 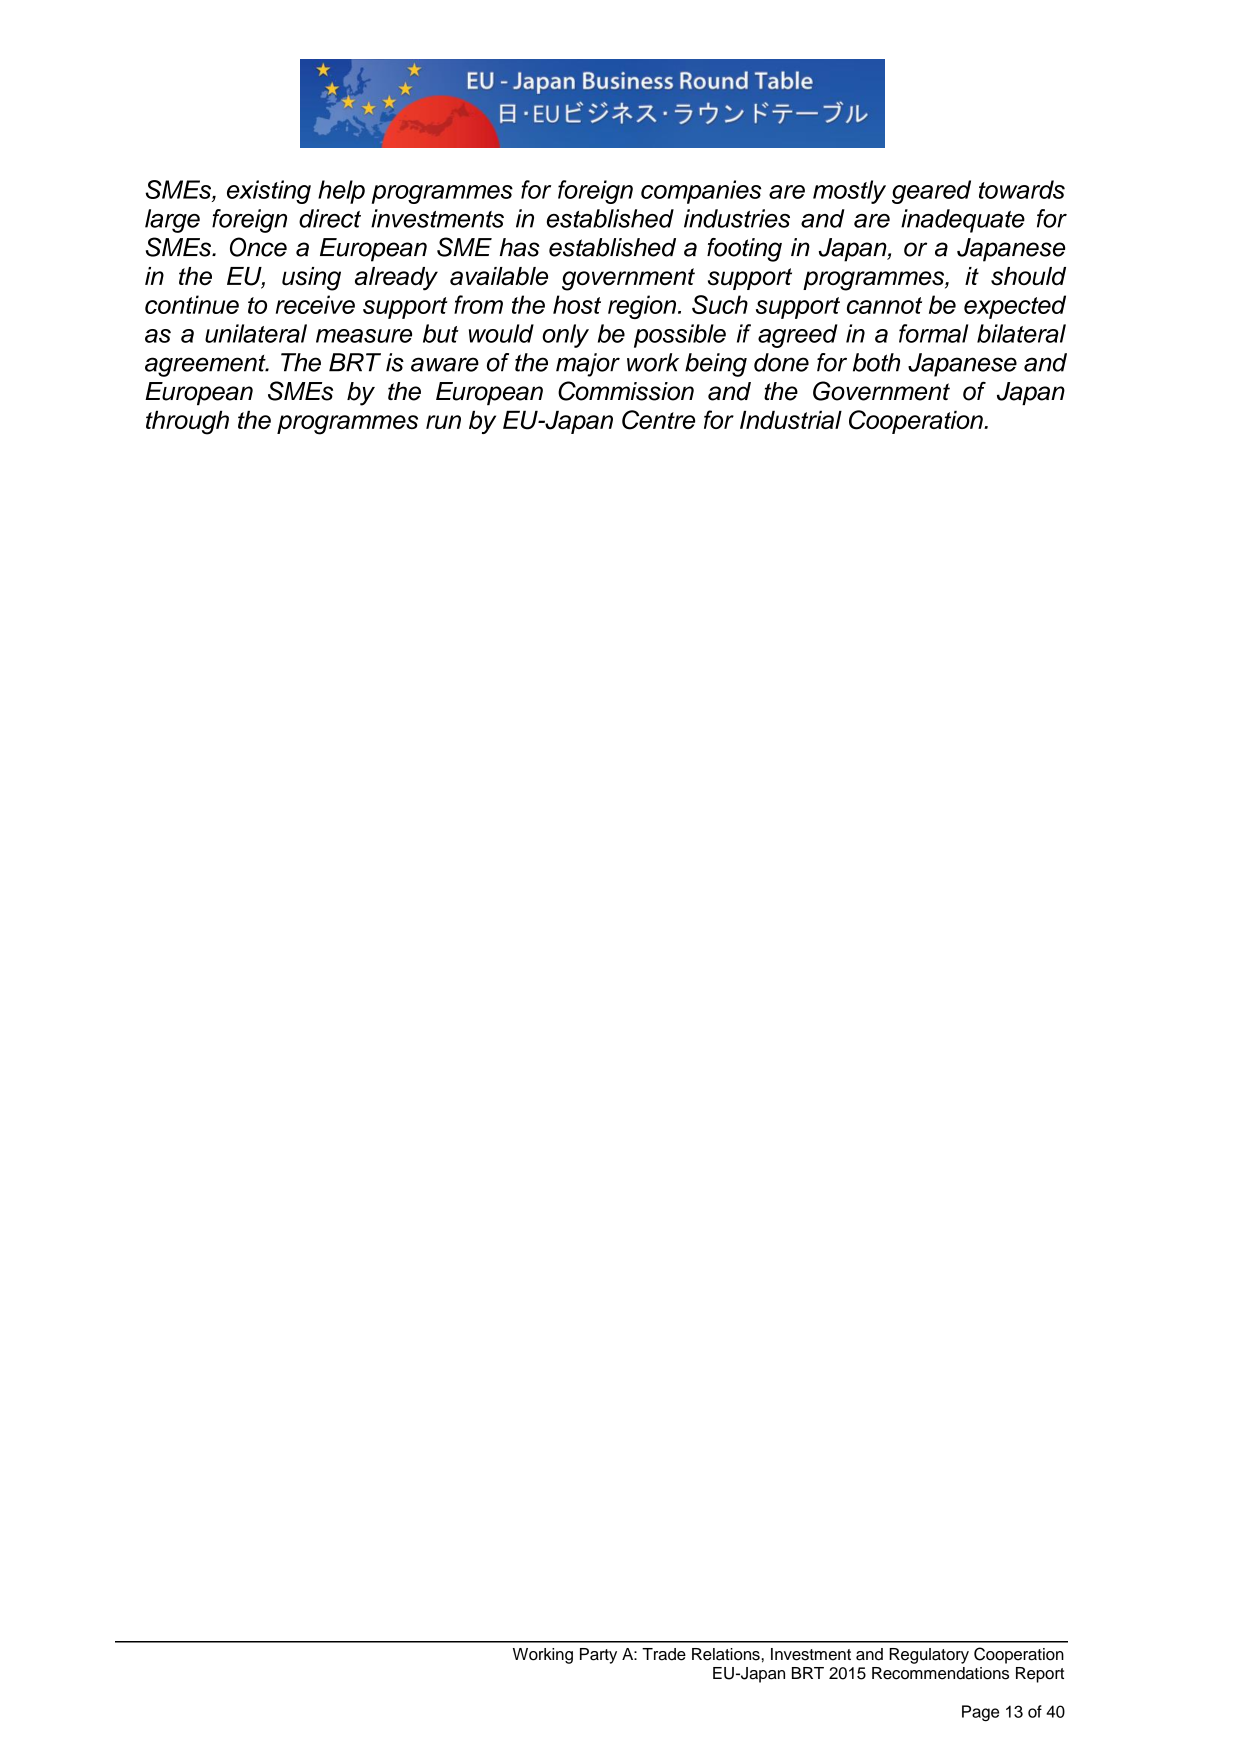 What do you see at coordinates (443, 422) in the document?
I see `run` at bounding box center [443, 422].
